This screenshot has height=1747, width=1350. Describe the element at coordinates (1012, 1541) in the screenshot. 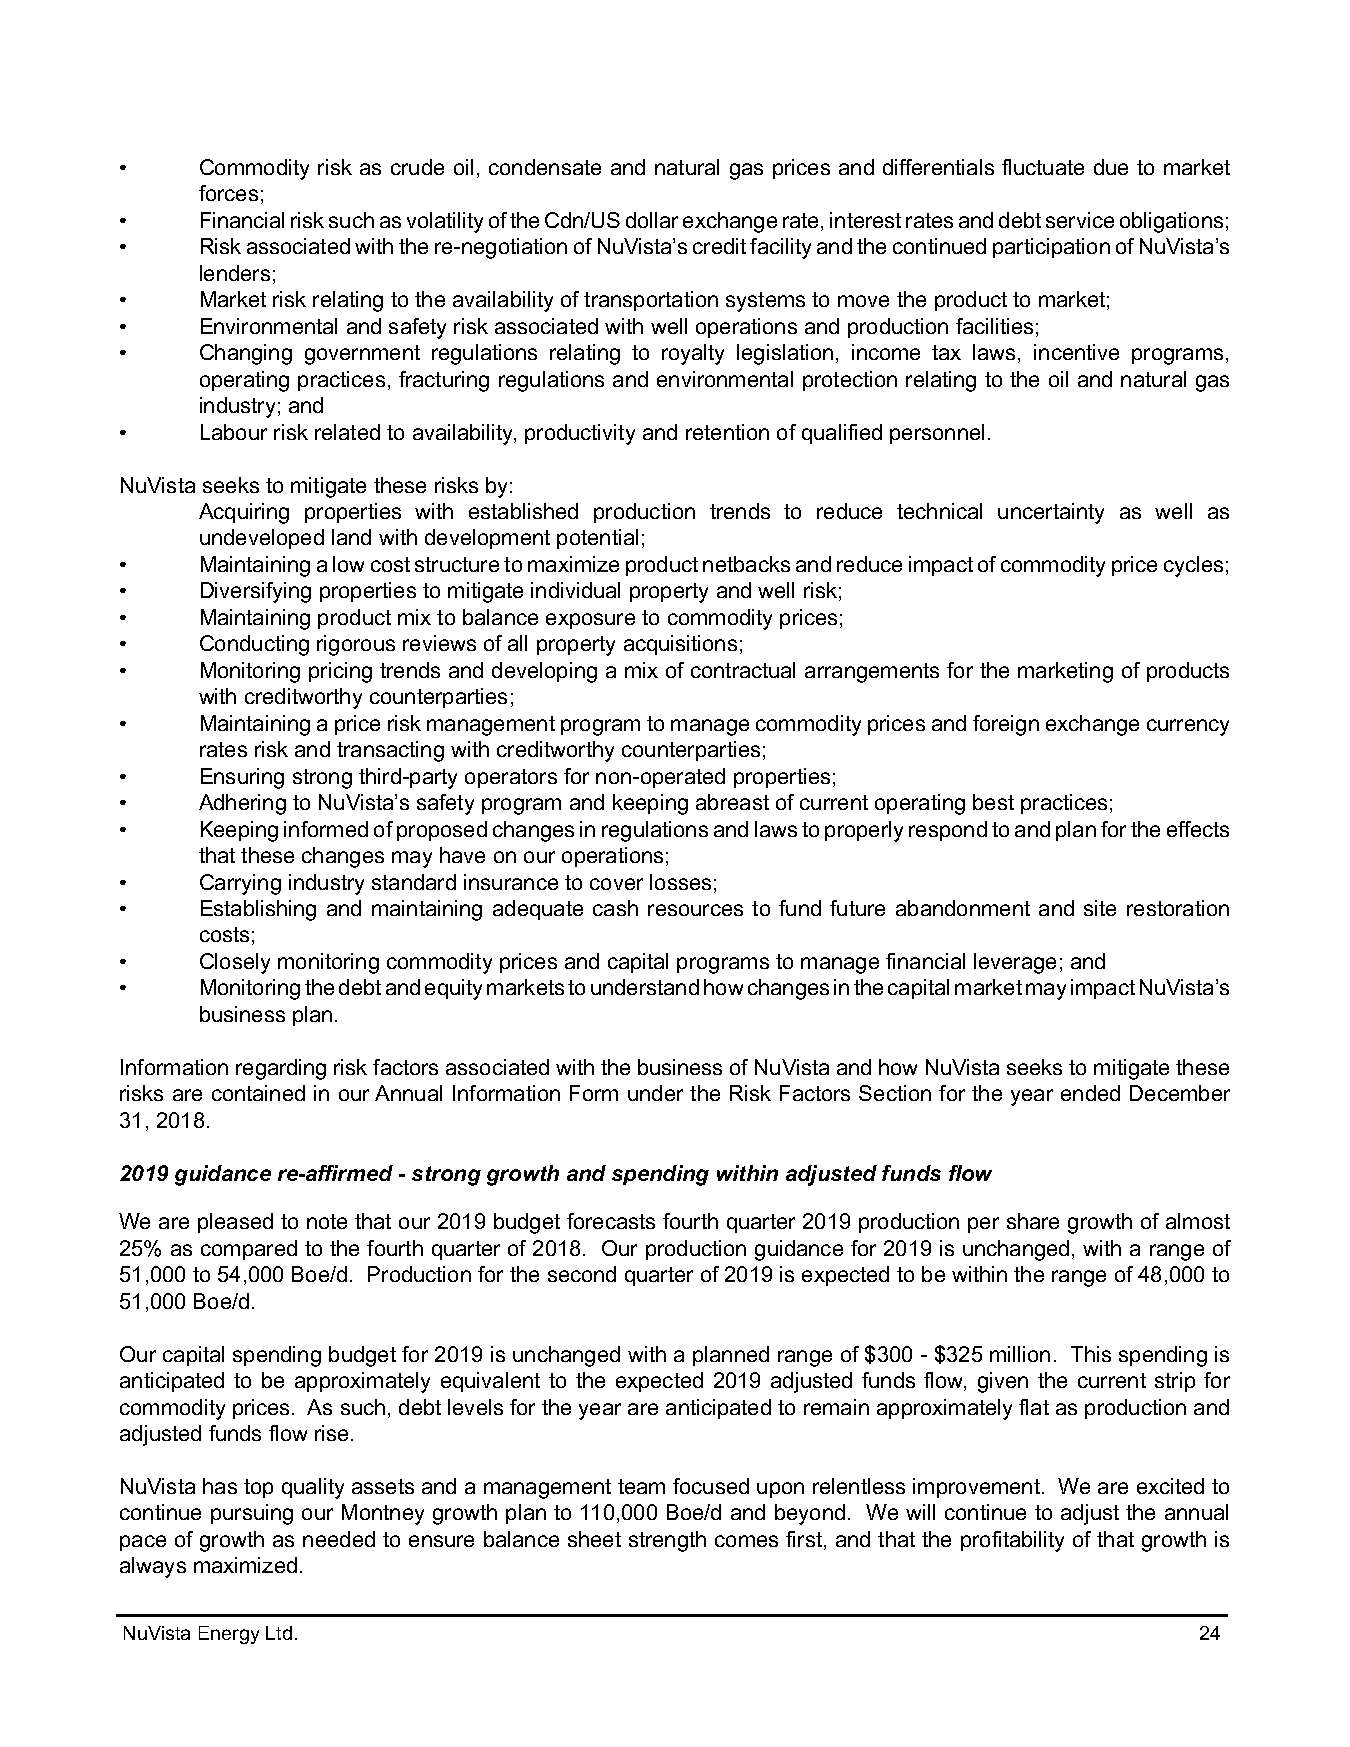

I see `profitability` at that location.
